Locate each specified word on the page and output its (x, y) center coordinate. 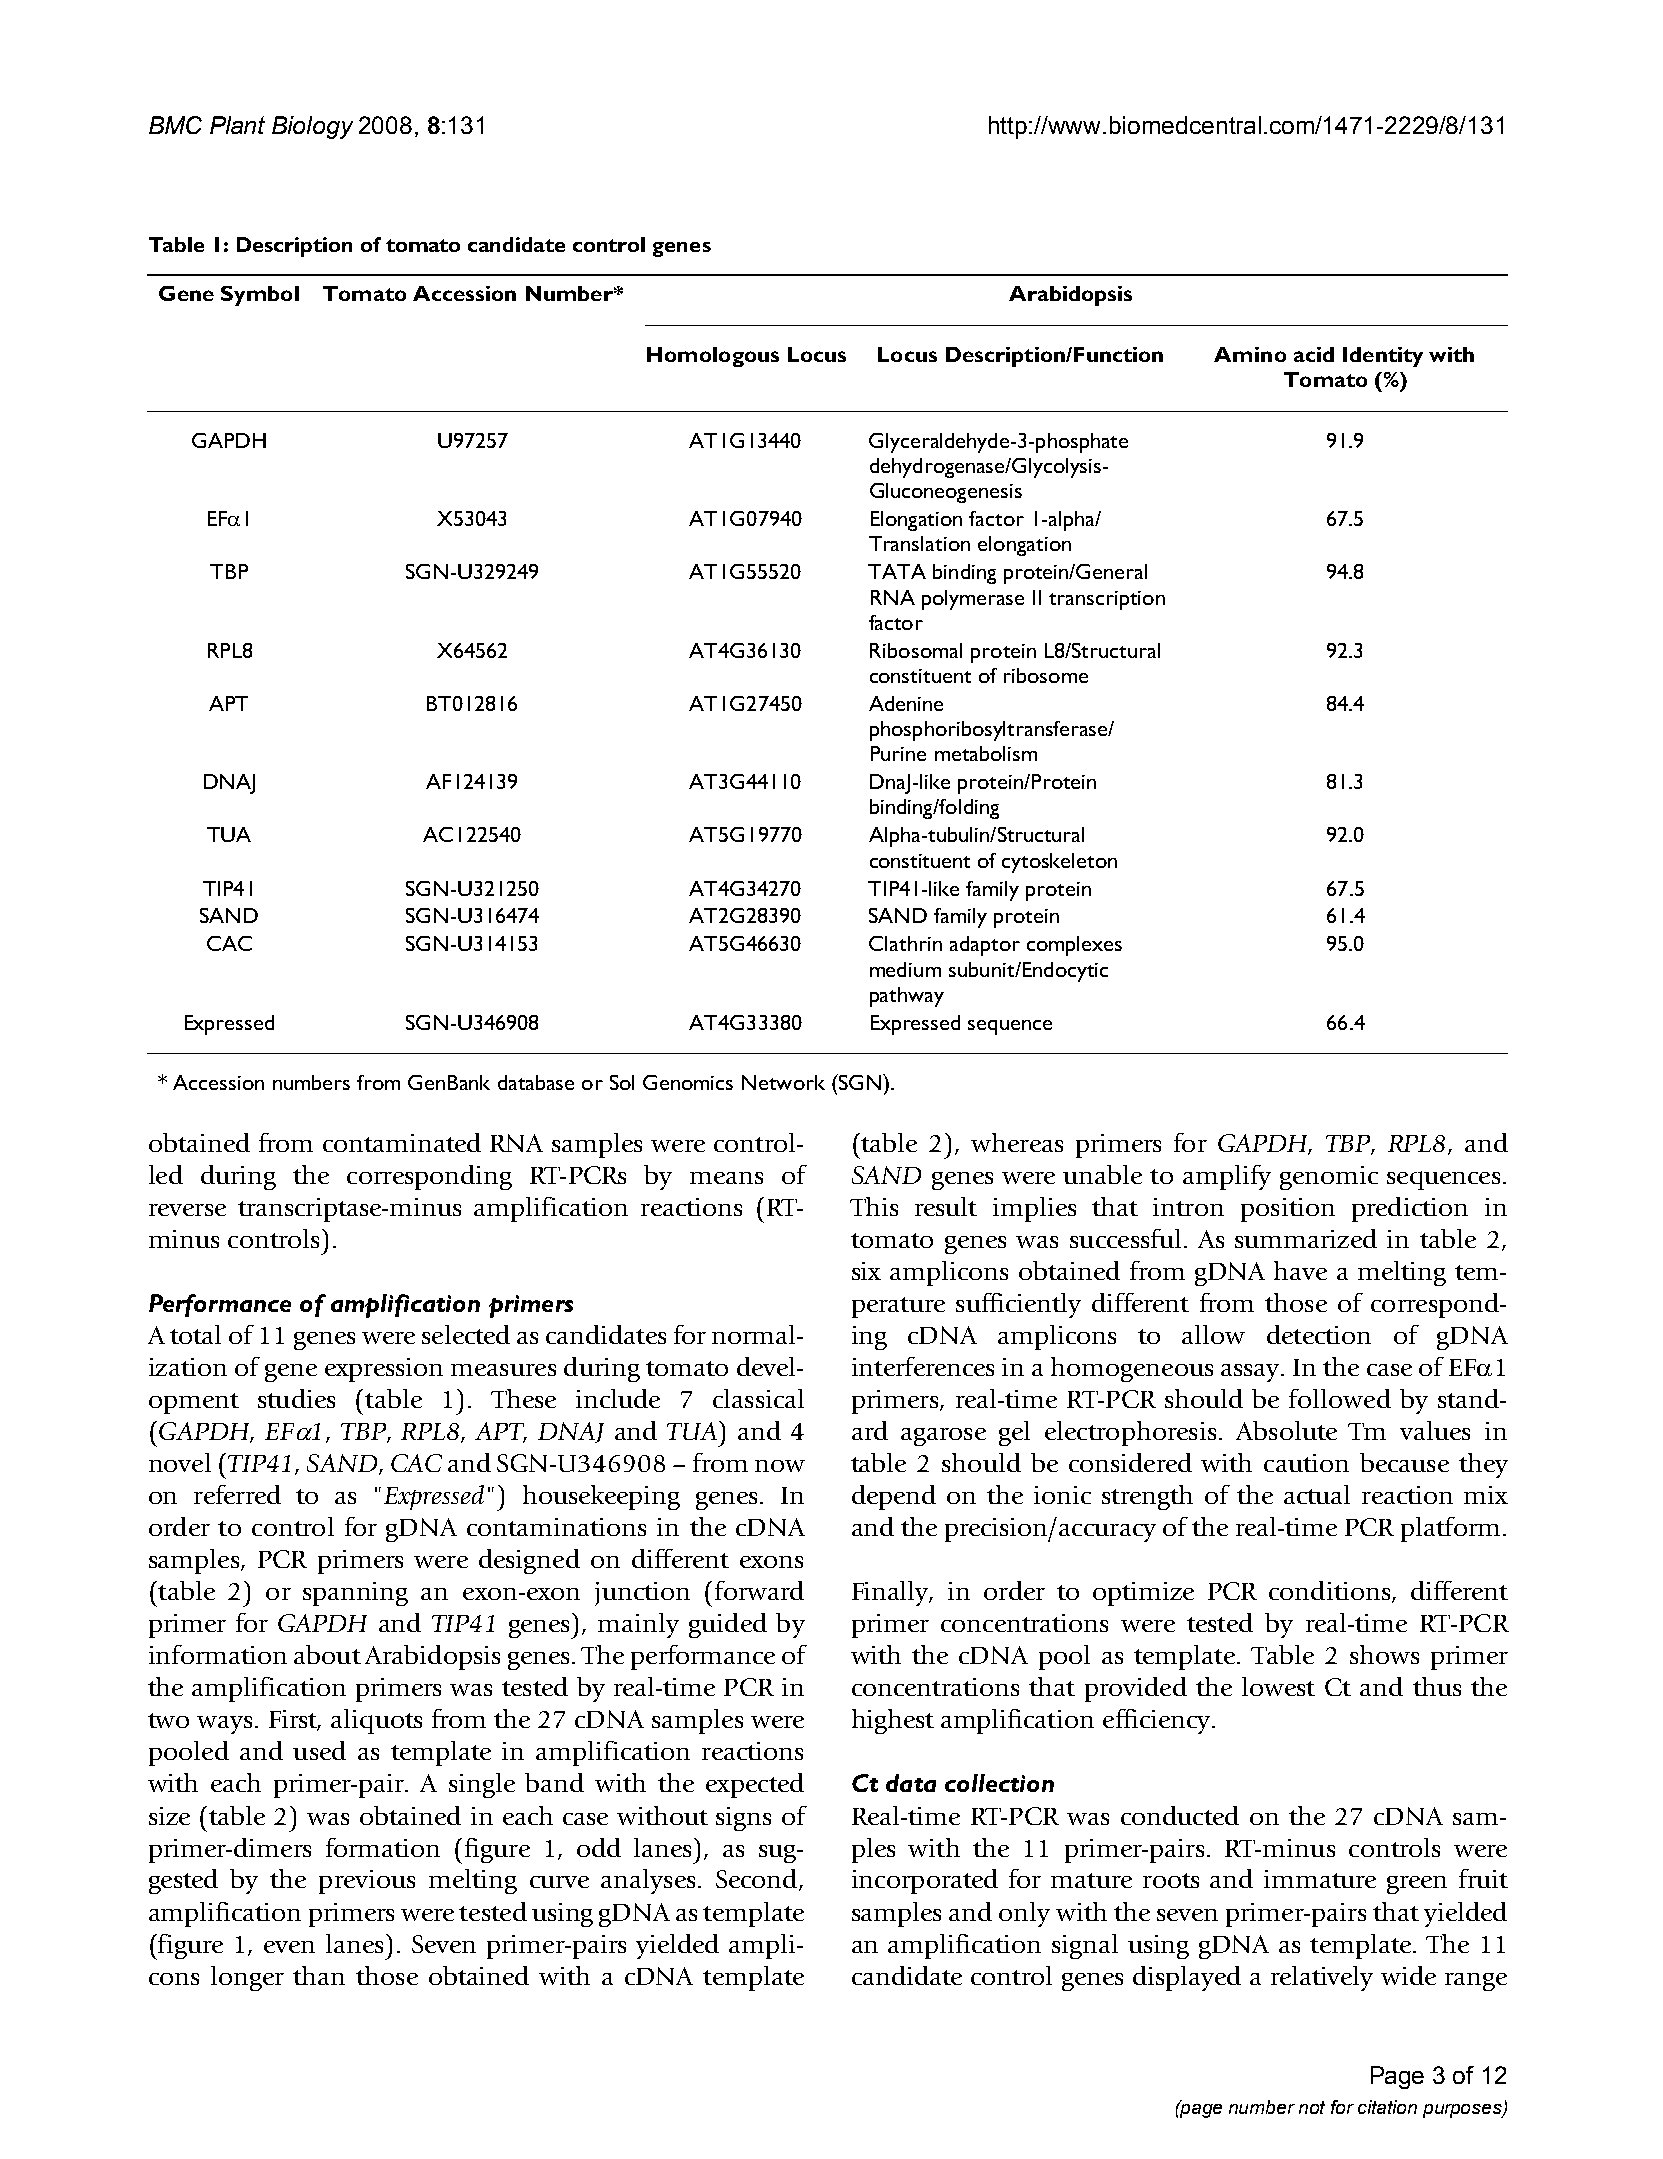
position (1288, 1210)
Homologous (713, 357)
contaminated (402, 1142)
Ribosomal (916, 650)
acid (1314, 354)
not (1312, 2107)
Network (783, 1082)
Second (758, 1880)
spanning (355, 1594)
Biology (312, 127)
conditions (1331, 1592)
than (319, 1975)
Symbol (260, 296)
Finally (892, 1593)
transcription (1107, 600)
